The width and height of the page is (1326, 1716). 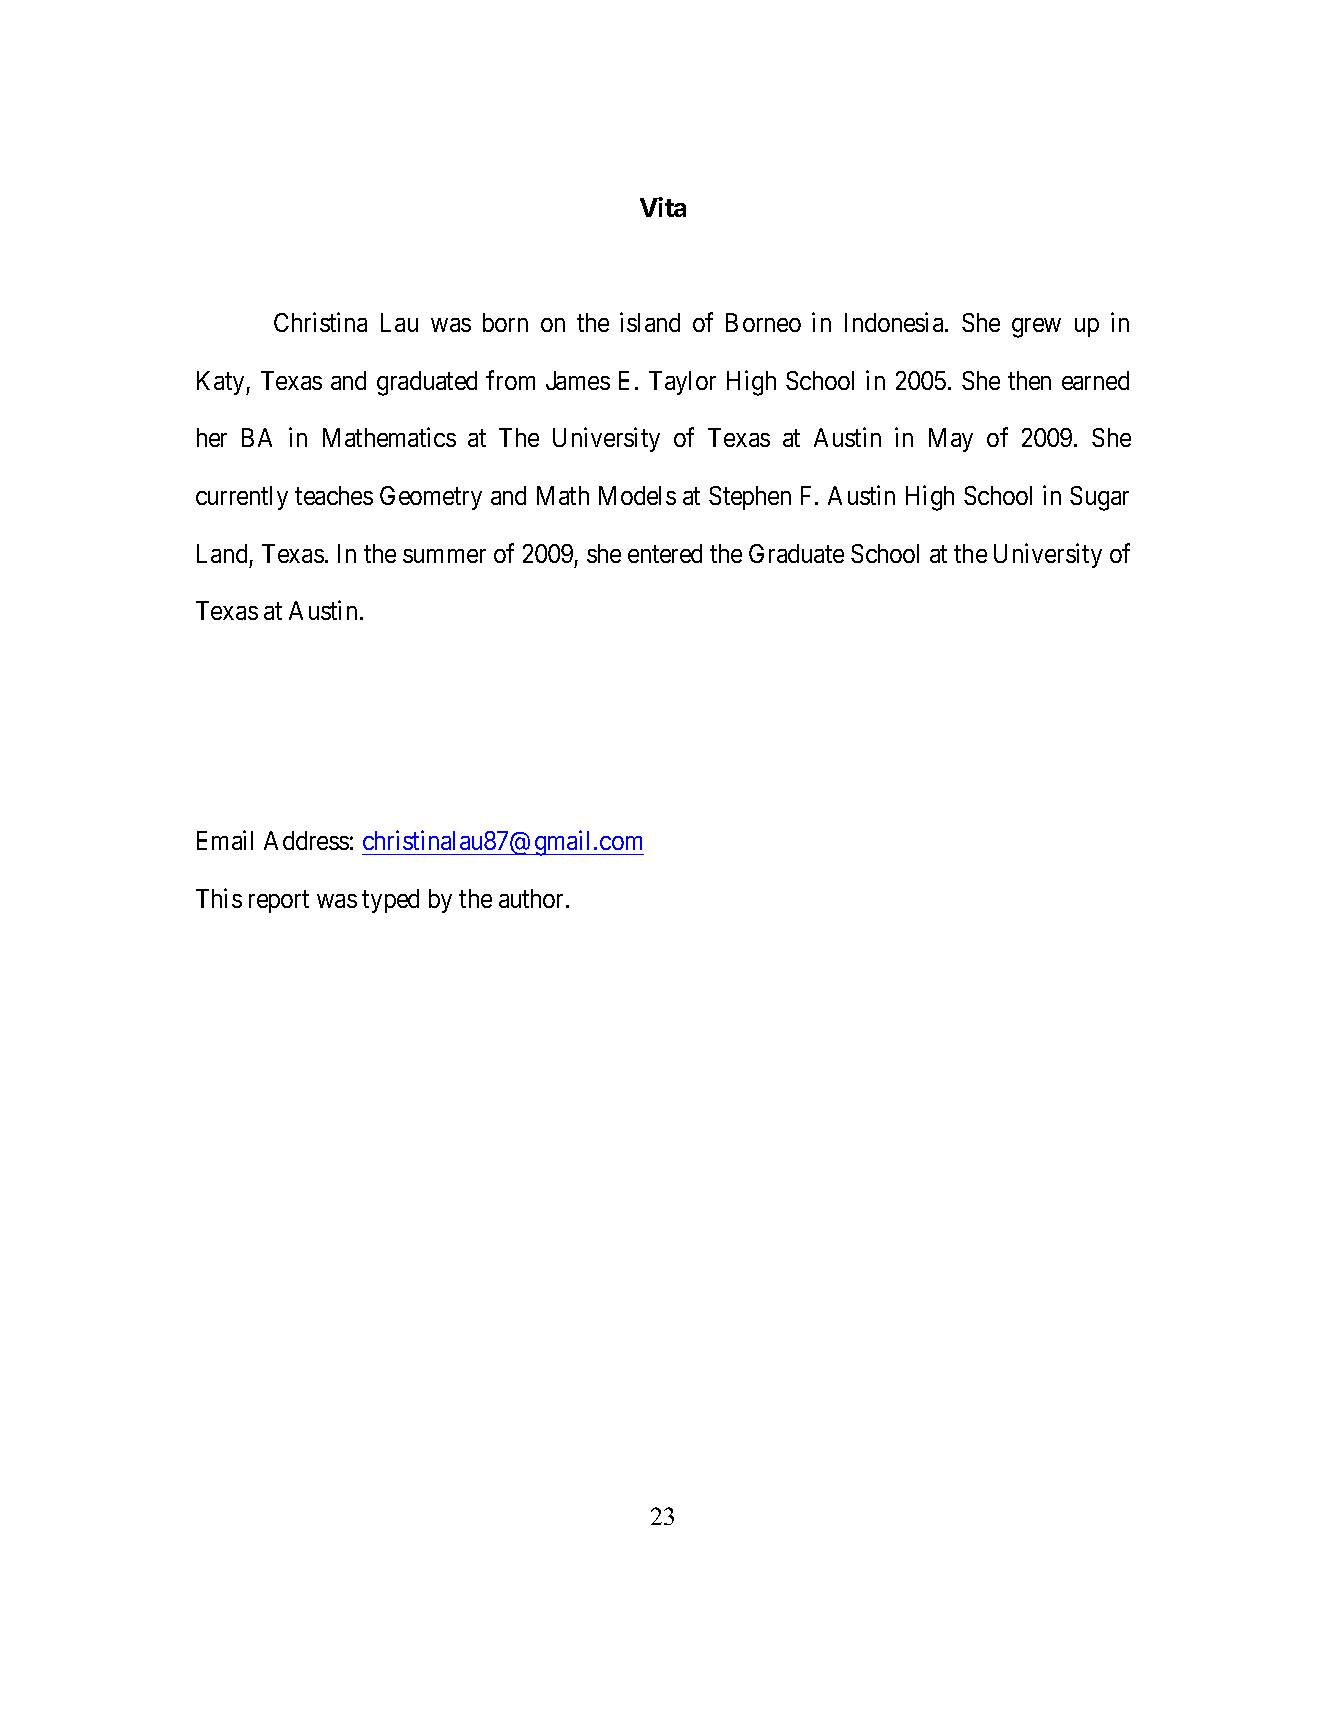 I want to click on Sugar, so click(x=1099, y=498).
